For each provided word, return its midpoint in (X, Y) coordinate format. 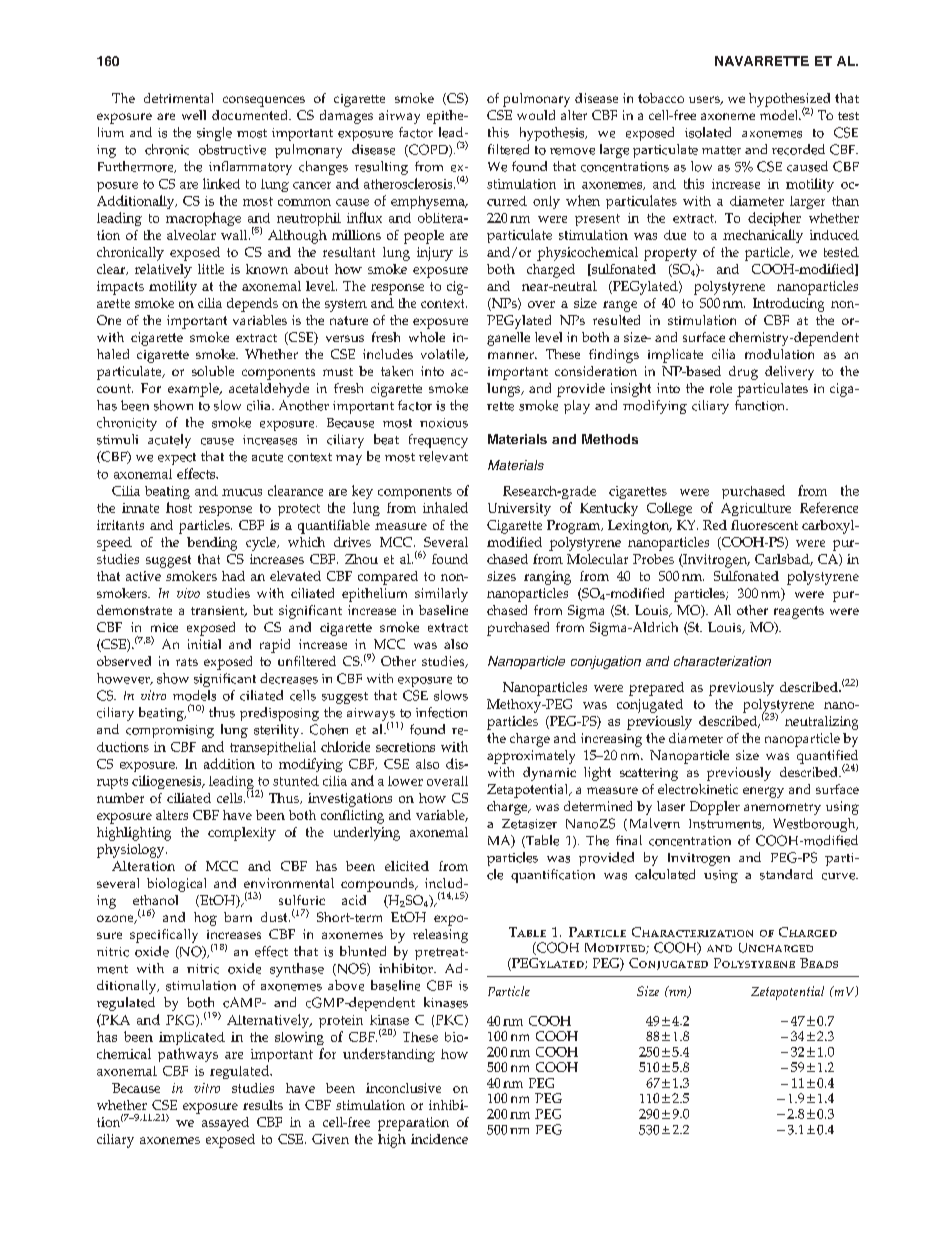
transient (218, 611)
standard (786, 874)
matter (721, 150)
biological (176, 885)
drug (743, 373)
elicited (407, 866)
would (536, 115)
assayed (225, 1124)
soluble (213, 371)
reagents (799, 612)
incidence (439, 1139)
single (214, 134)
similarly (441, 595)
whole (427, 337)
